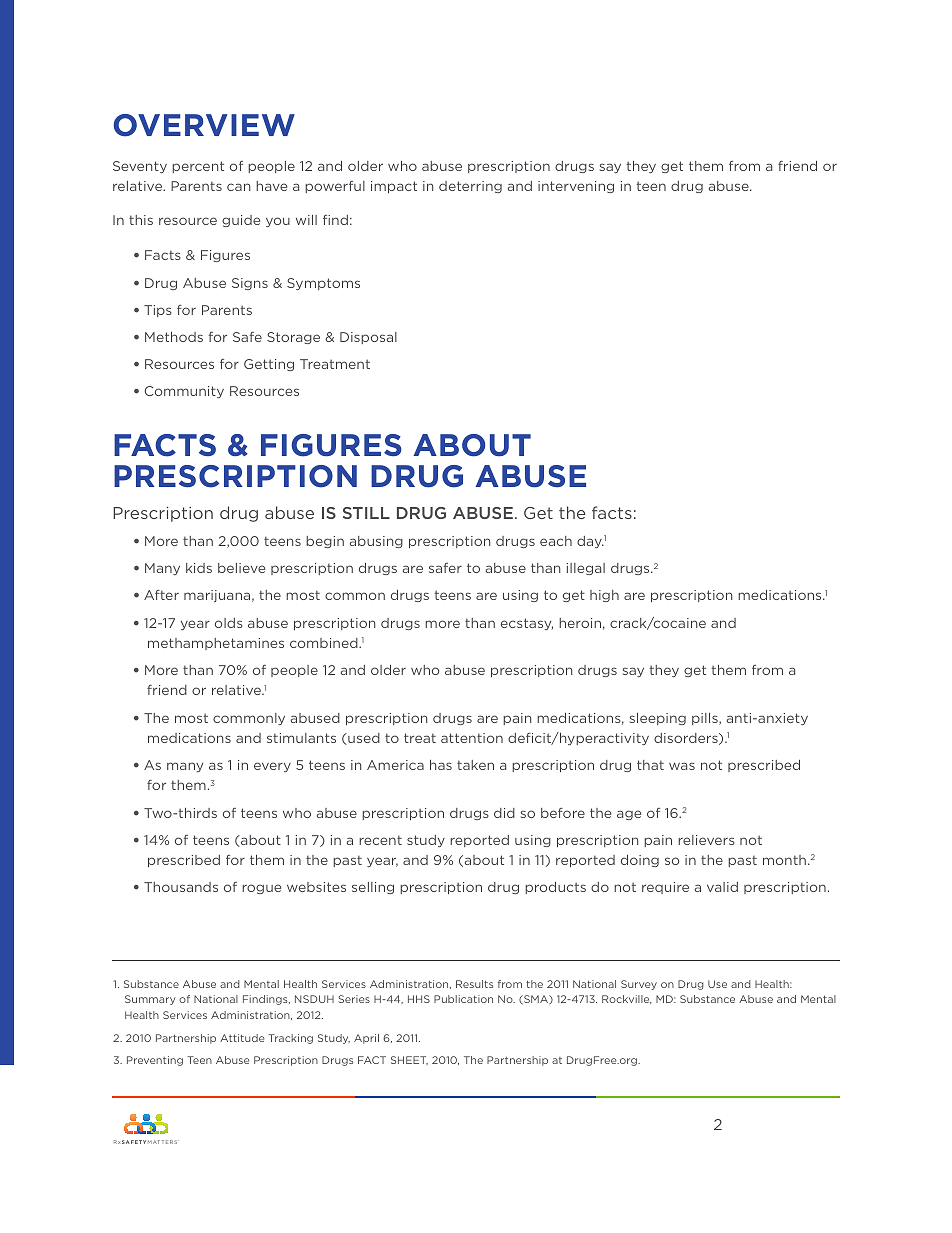 The image size is (952, 1233). What do you see at coordinates (470, 187) in the screenshot?
I see `deterring` at bounding box center [470, 187].
